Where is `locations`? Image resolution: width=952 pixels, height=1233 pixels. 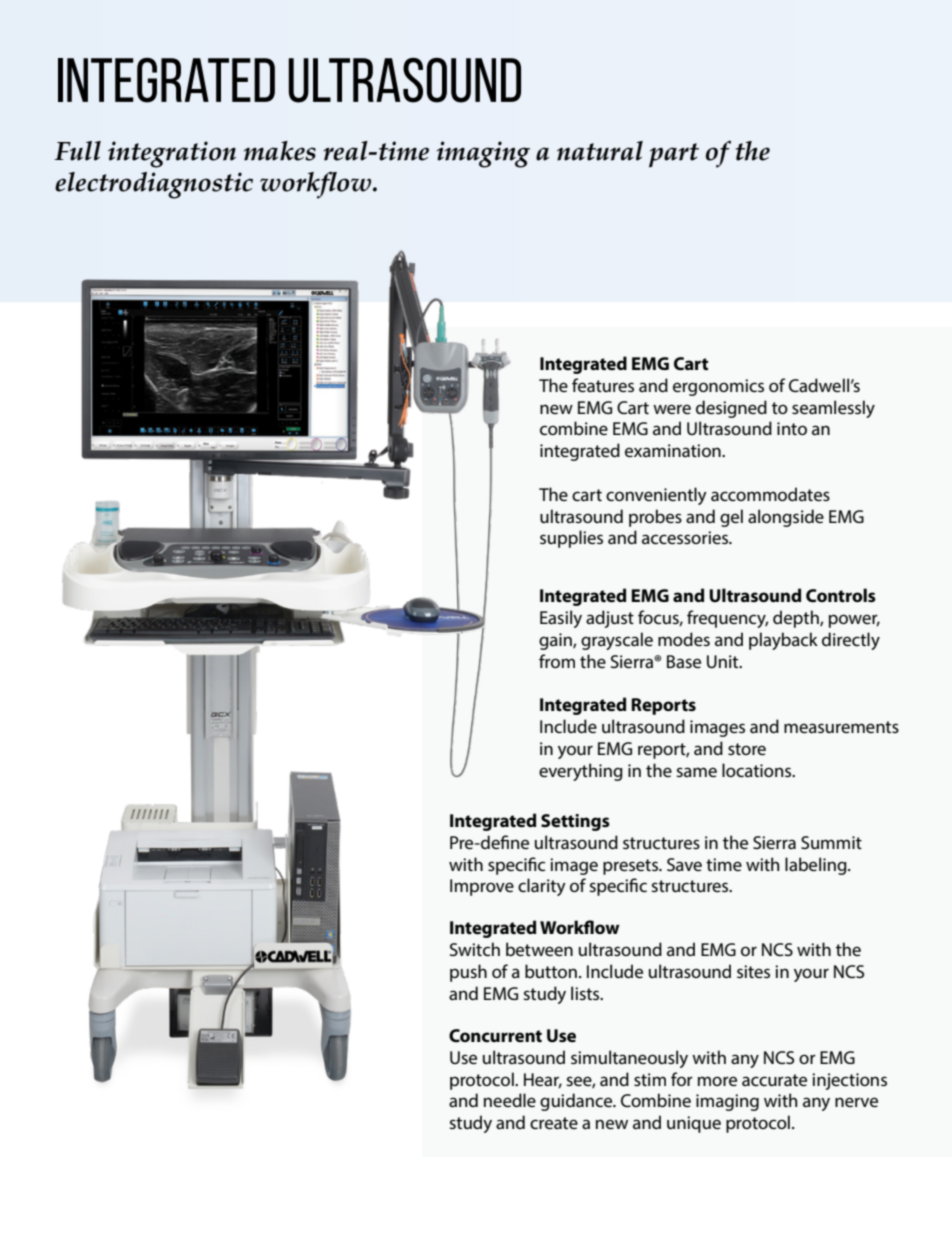
locations is located at coordinates (758, 770).
